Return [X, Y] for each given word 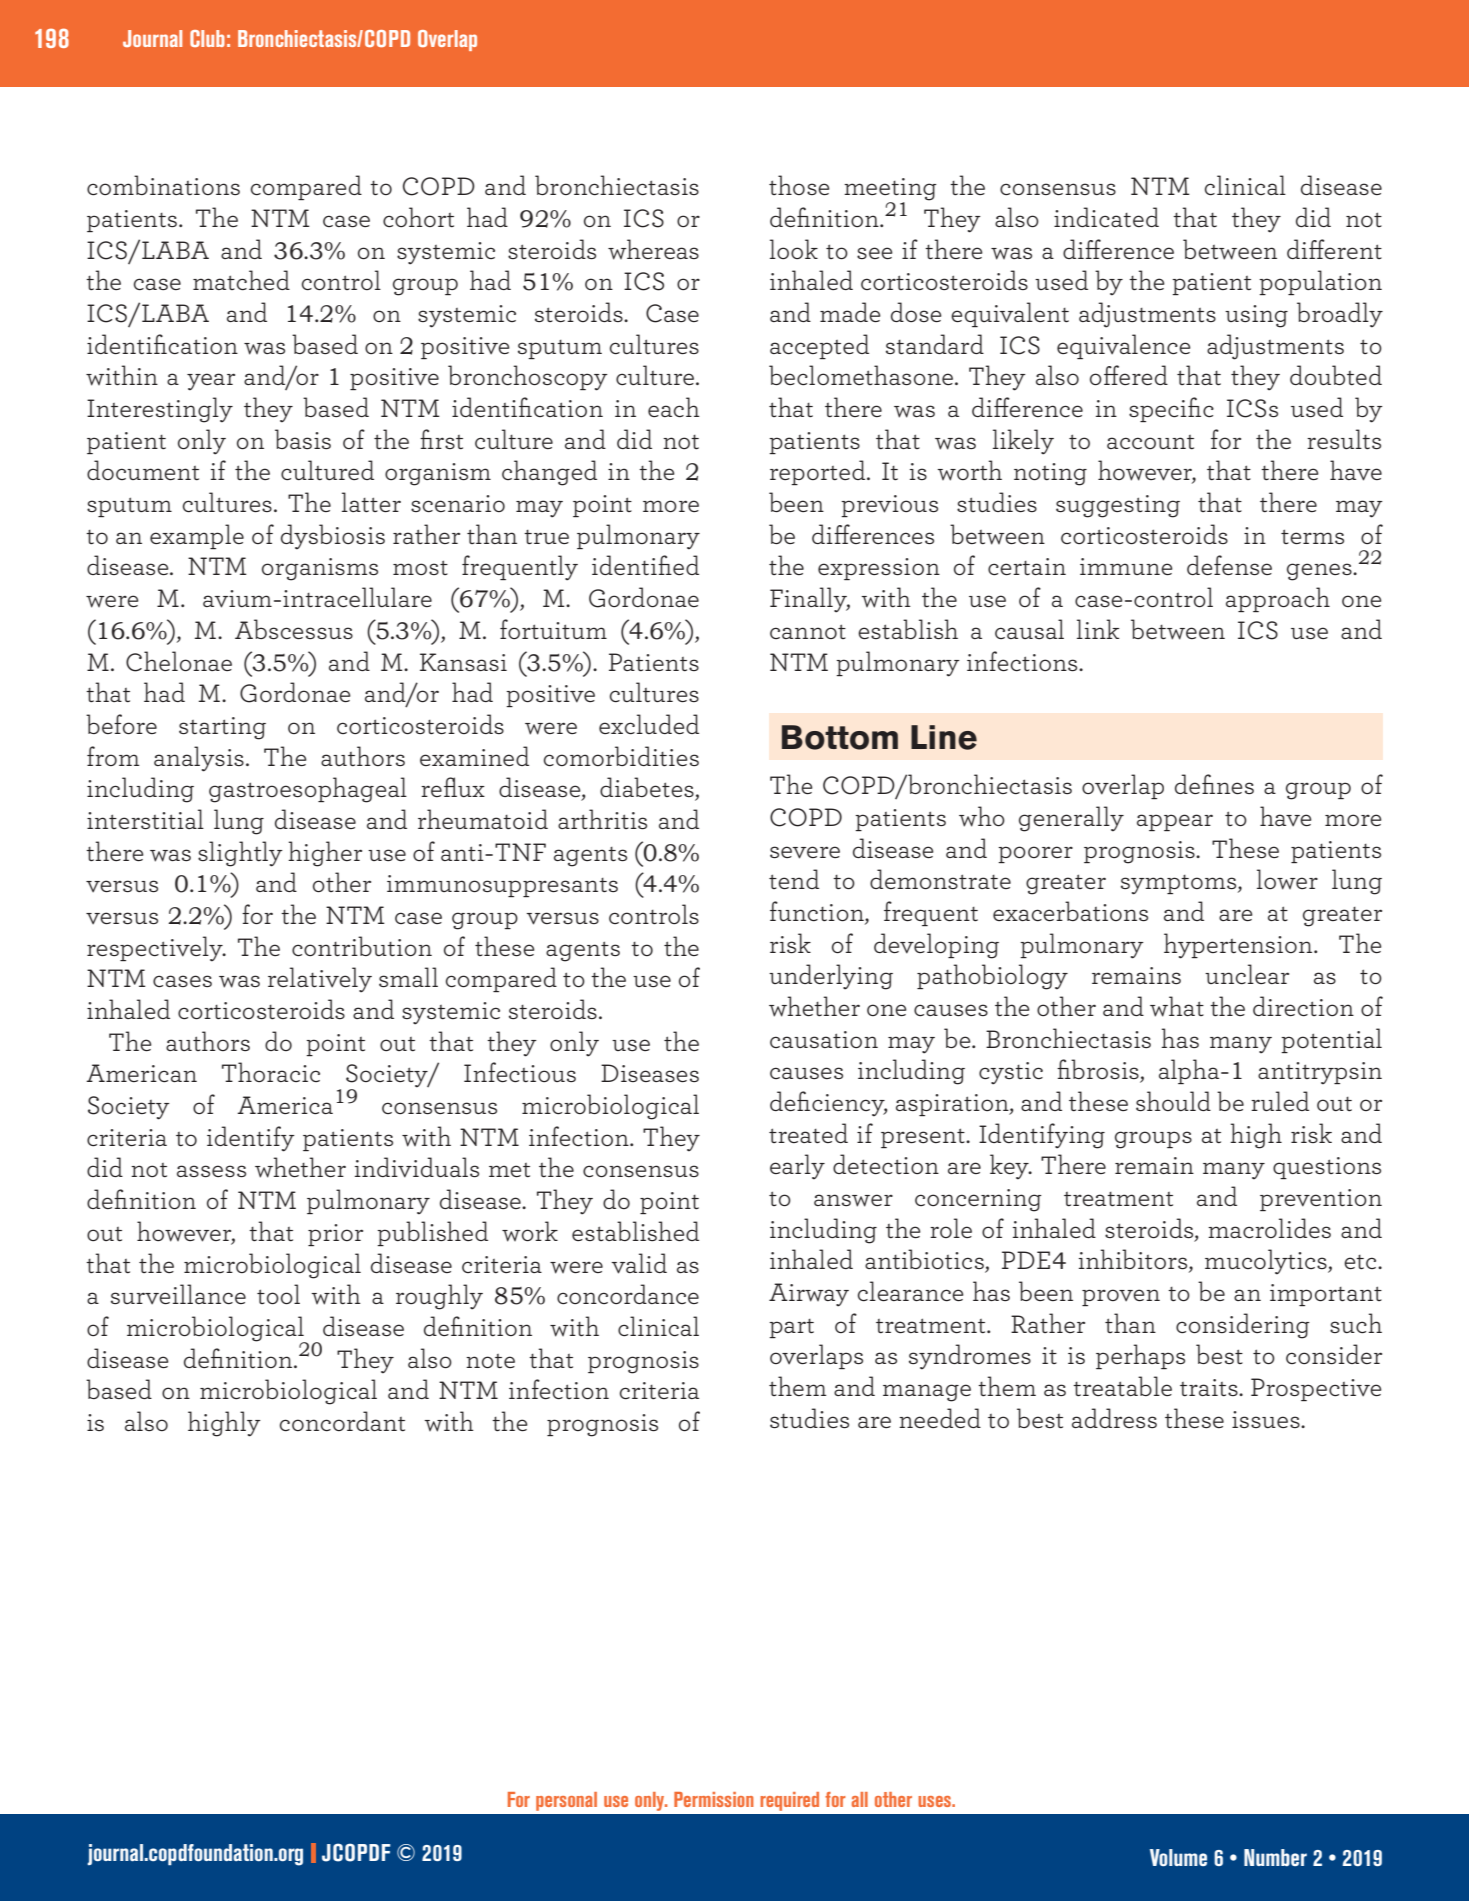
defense [1229, 565]
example [197, 536]
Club [207, 38]
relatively [320, 980]
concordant [342, 1421]
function [818, 912]
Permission [714, 1799]
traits [1210, 1387]
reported [819, 472]
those [799, 185]
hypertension [1239, 946]
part [791, 1328]
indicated [1106, 217]
